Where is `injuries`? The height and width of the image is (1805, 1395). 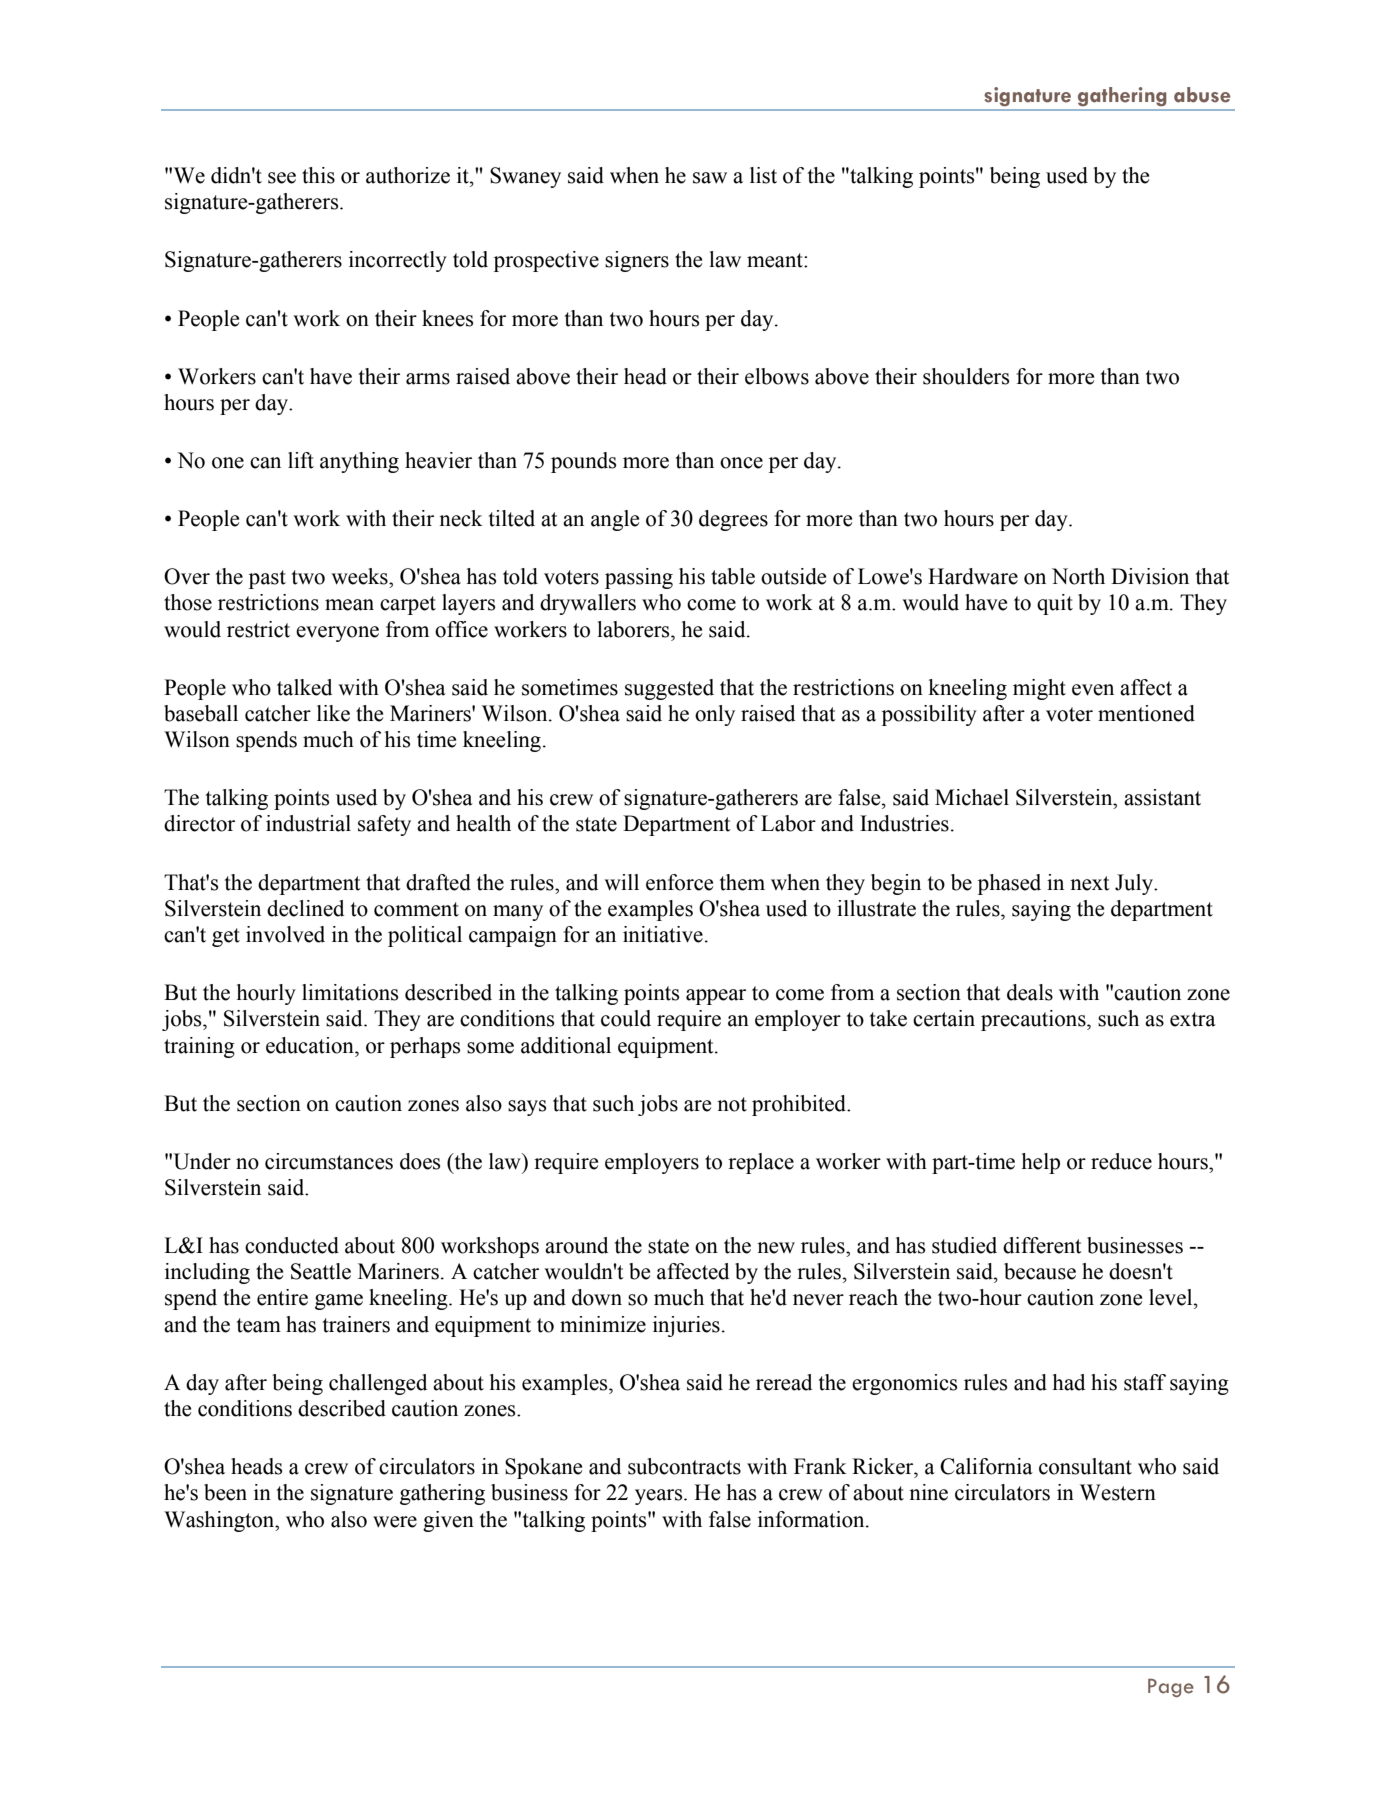
injuries is located at coordinates (686, 1326).
